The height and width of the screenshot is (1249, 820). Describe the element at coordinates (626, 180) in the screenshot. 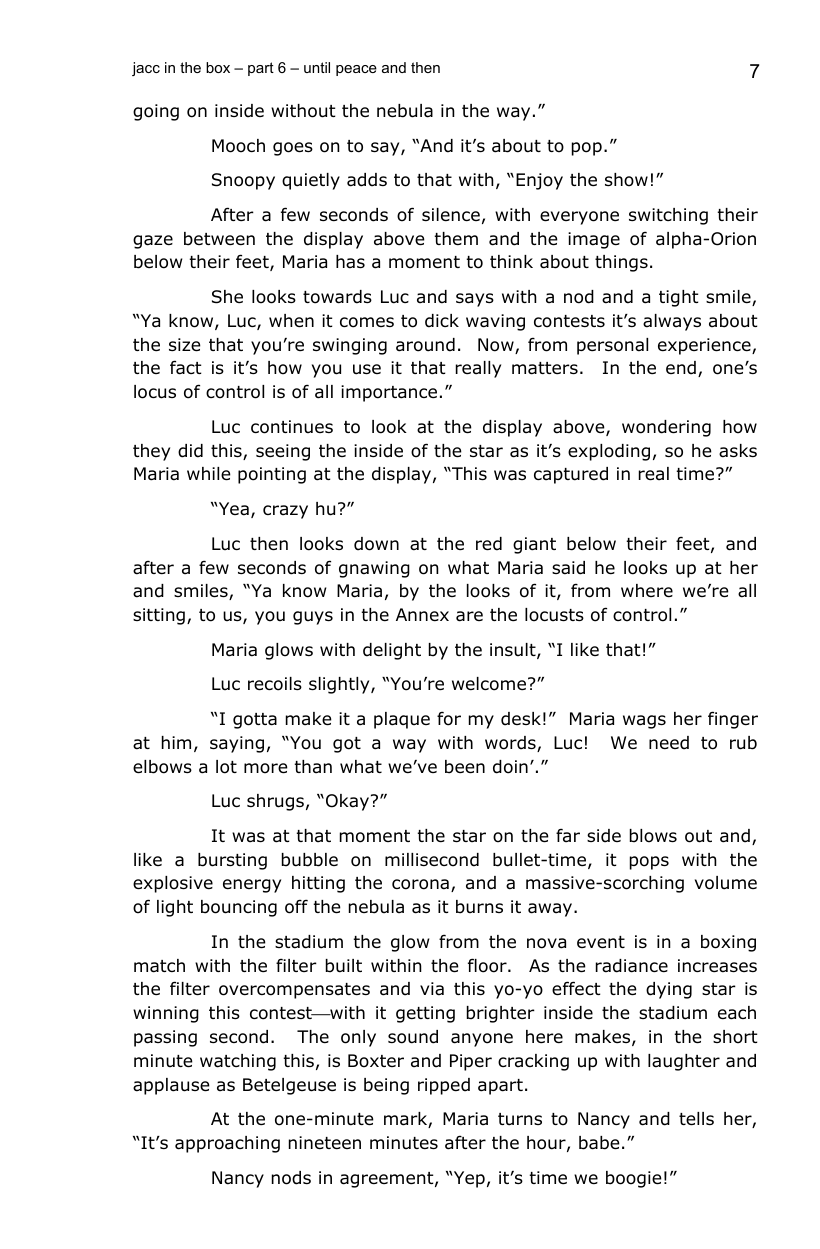

I see `show` at that location.
